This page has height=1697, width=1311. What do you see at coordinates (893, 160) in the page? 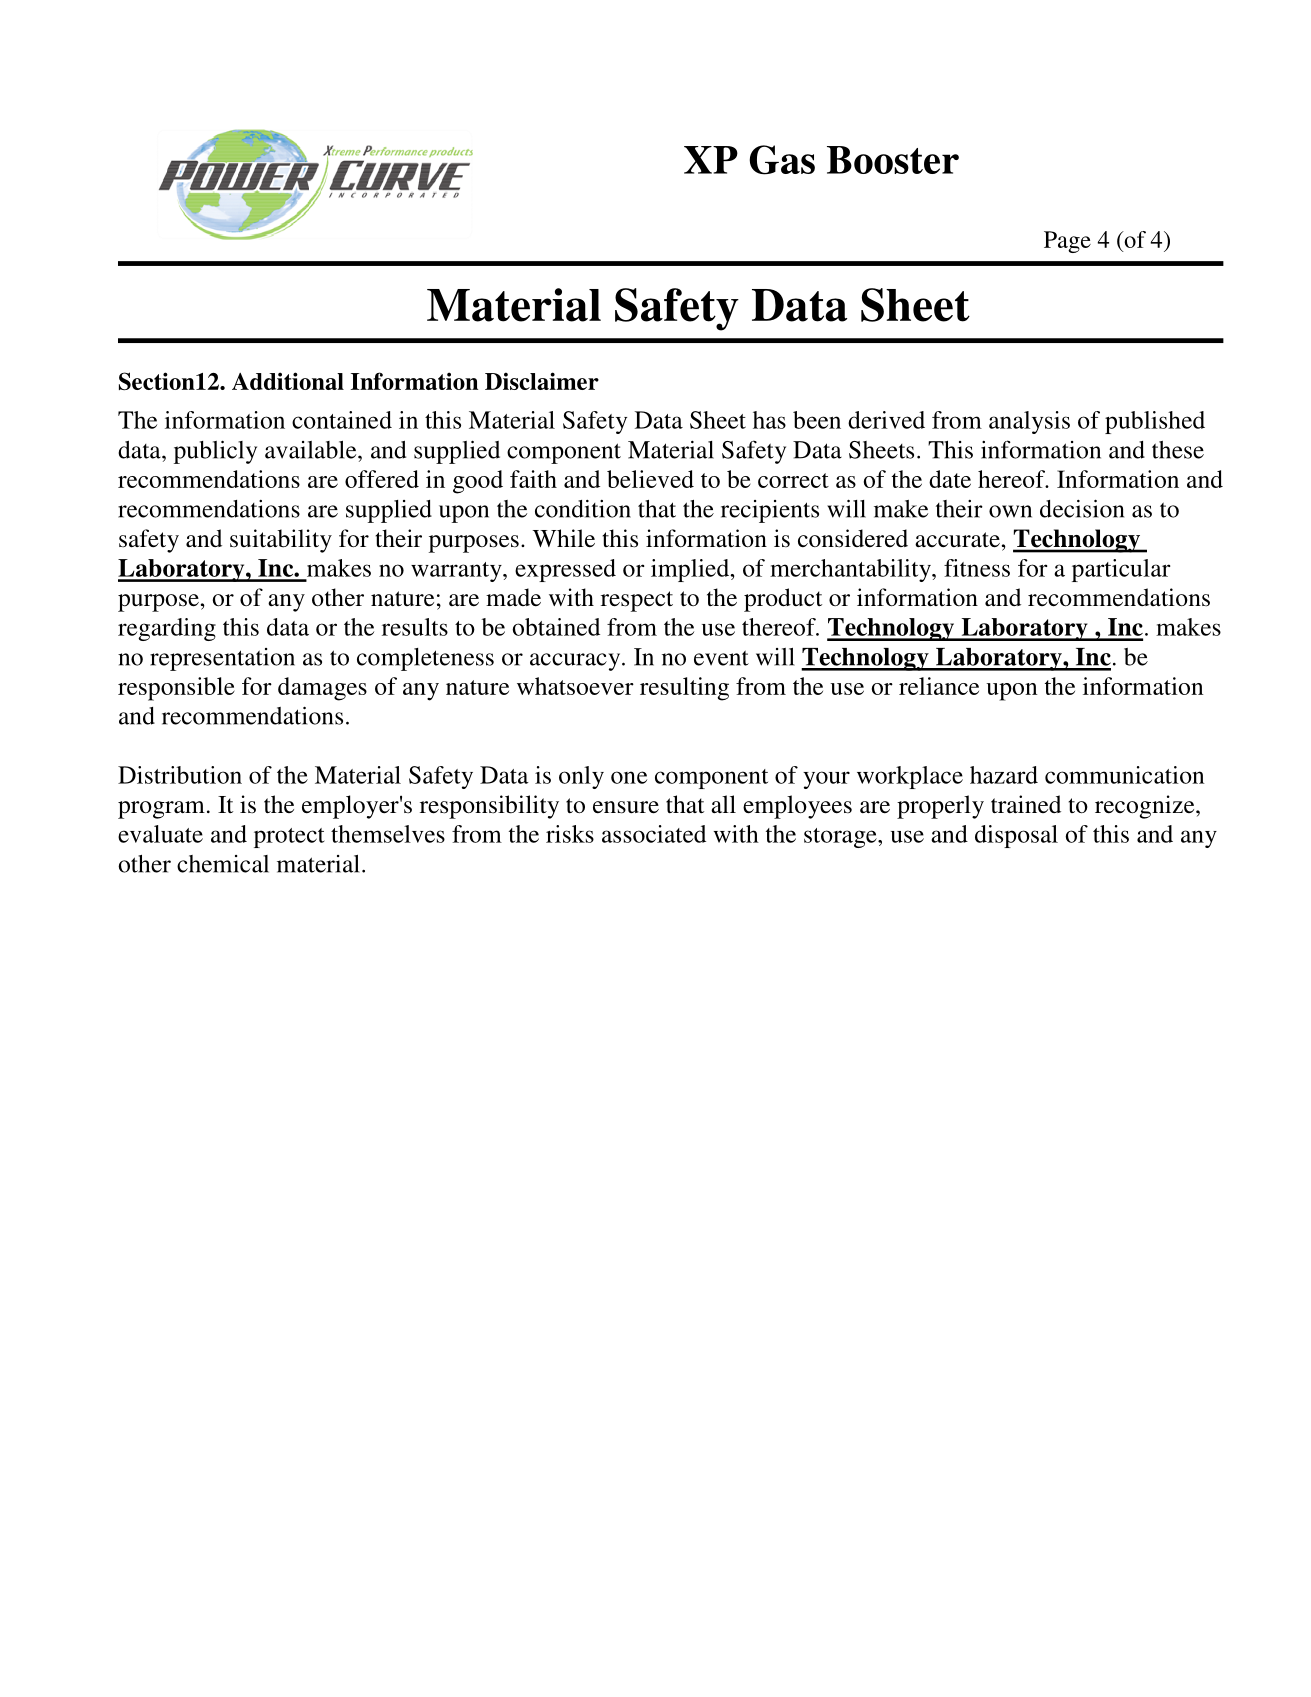
I see `Booster` at bounding box center [893, 160].
